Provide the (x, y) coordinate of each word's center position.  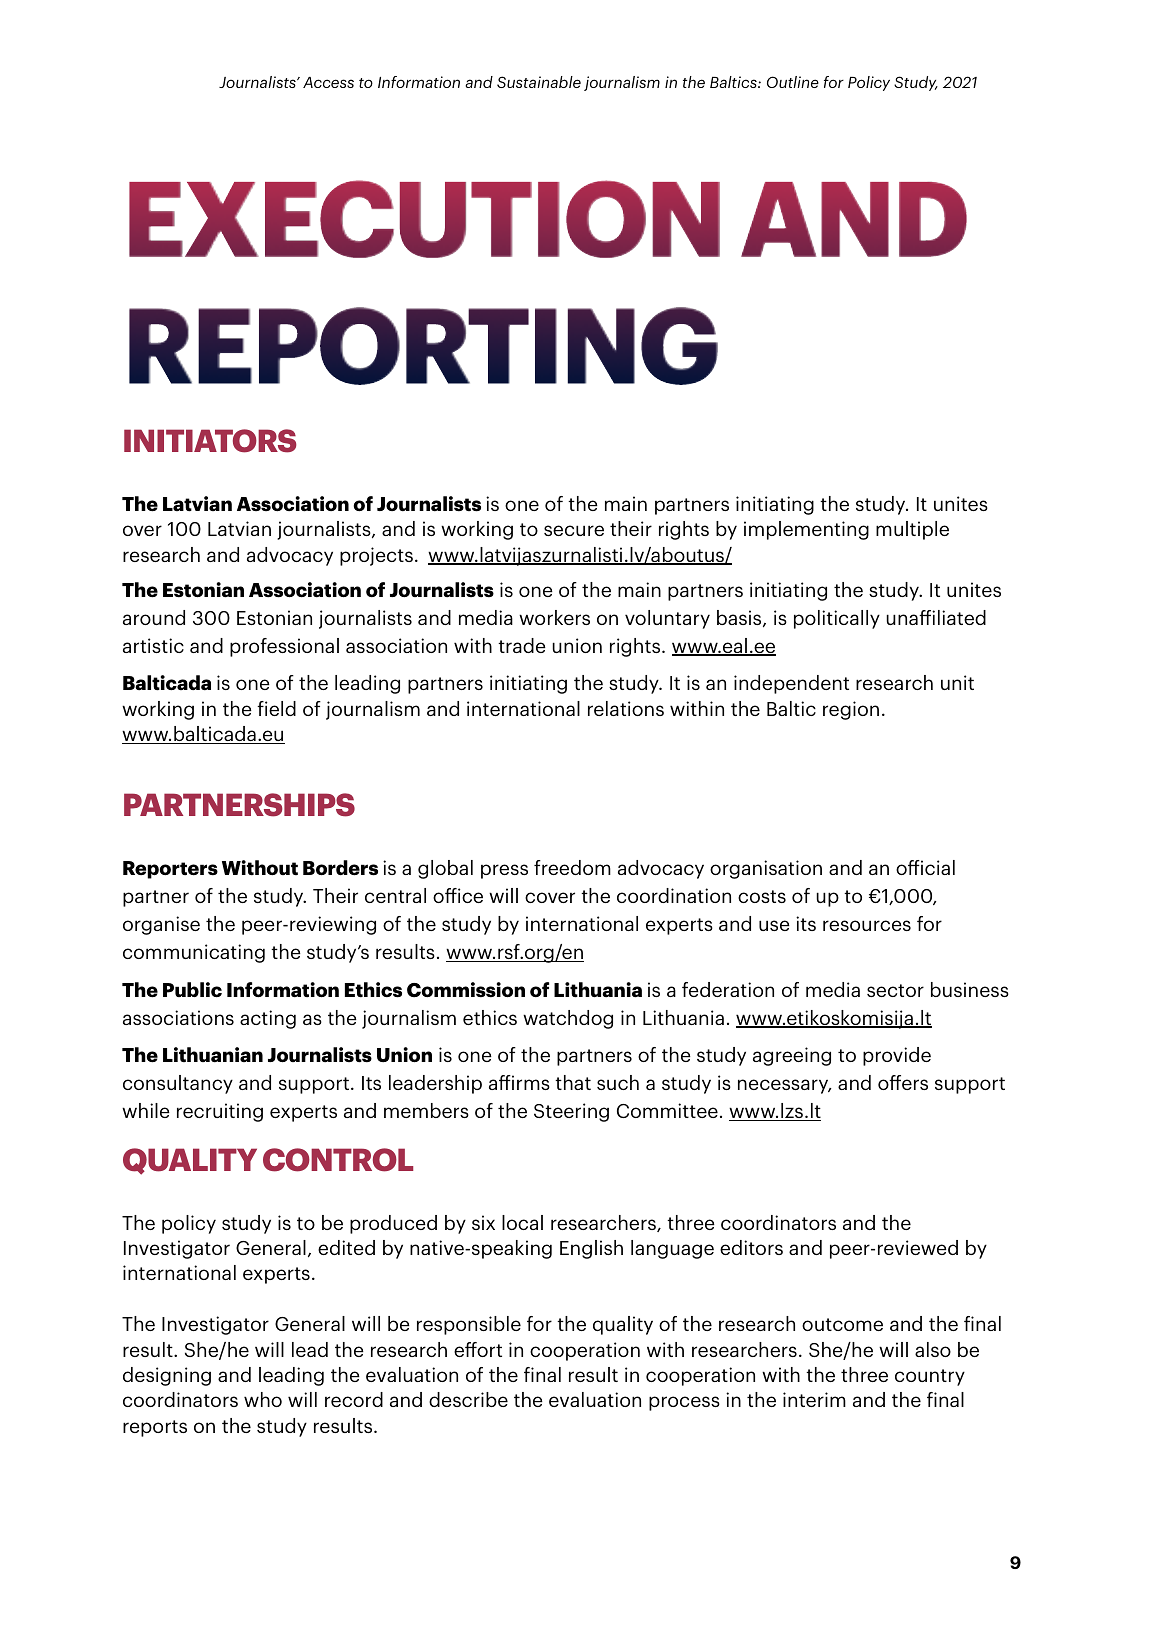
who (263, 1399)
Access (328, 82)
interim (814, 1399)
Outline (793, 82)
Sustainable (539, 82)
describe (468, 1399)
